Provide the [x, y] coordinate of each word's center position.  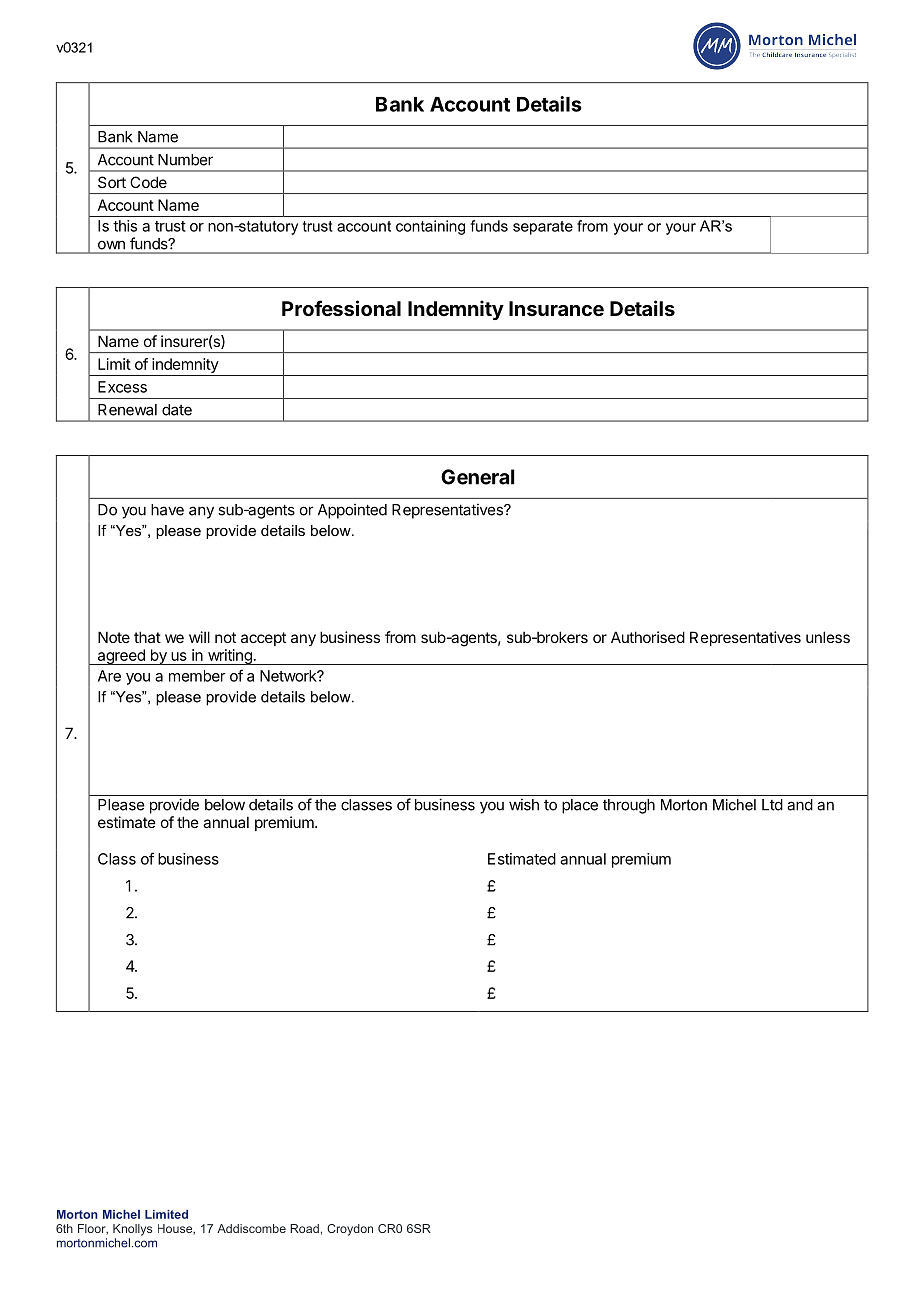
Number [185, 160]
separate [543, 228]
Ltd [772, 805]
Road [304, 1228]
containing [430, 227]
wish [524, 804]
